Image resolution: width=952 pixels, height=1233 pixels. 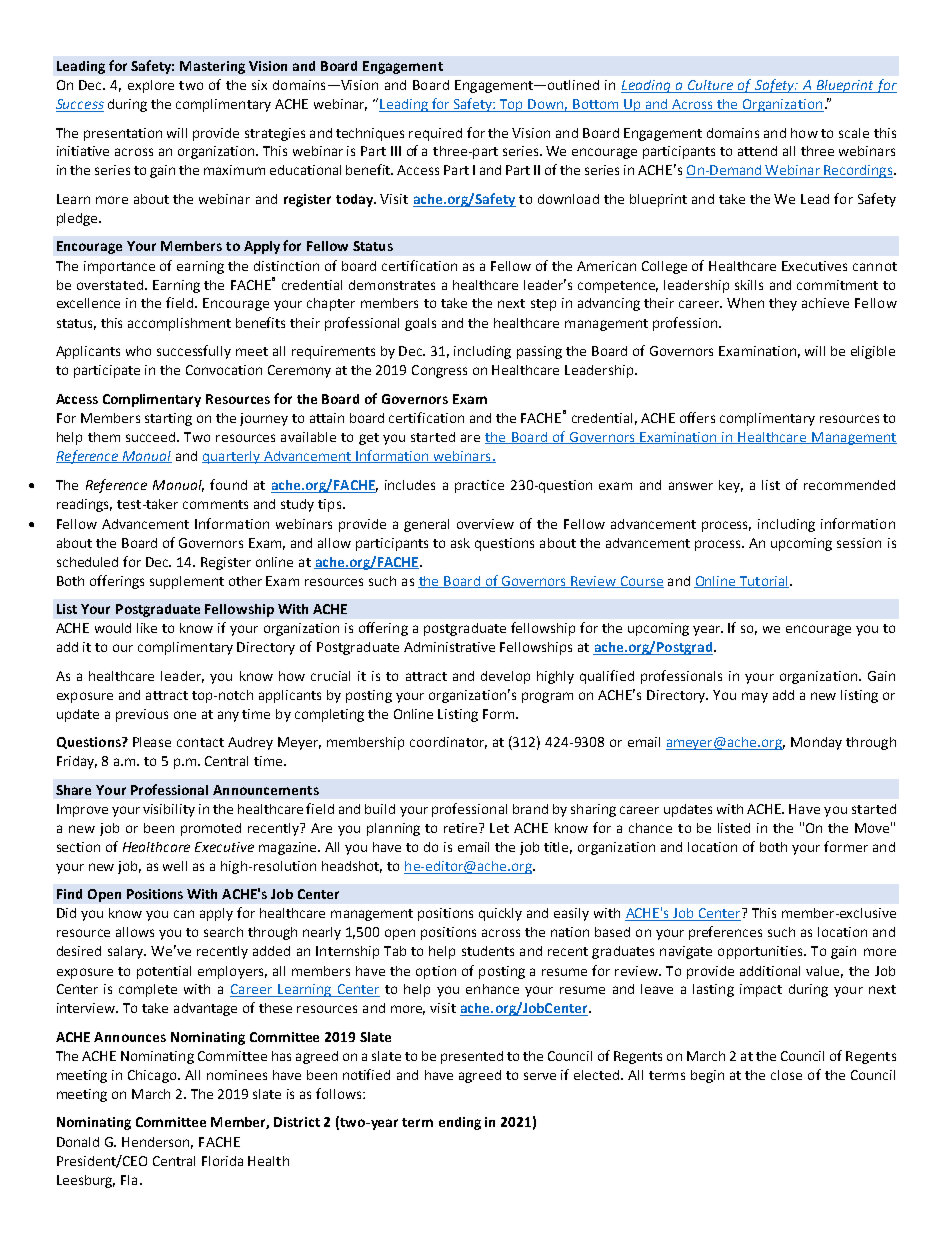 What do you see at coordinates (420, 324) in the screenshot?
I see `goals` at bounding box center [420, 324].
